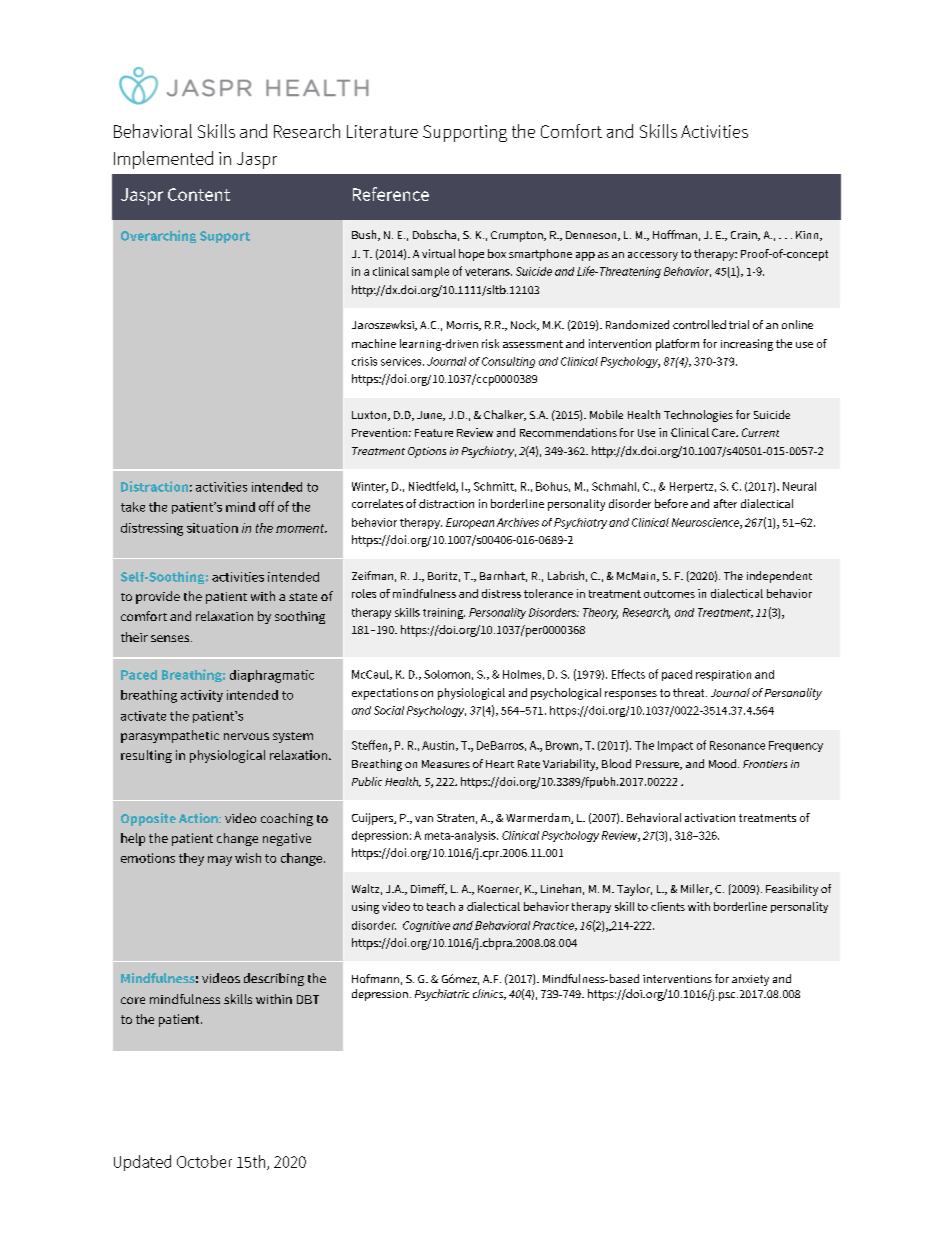 The height and width of the image is (1233, 952). What do you see at coordinates (675, 234) in the image?
I see `Hoffman` at bounding box center [675, 234].
